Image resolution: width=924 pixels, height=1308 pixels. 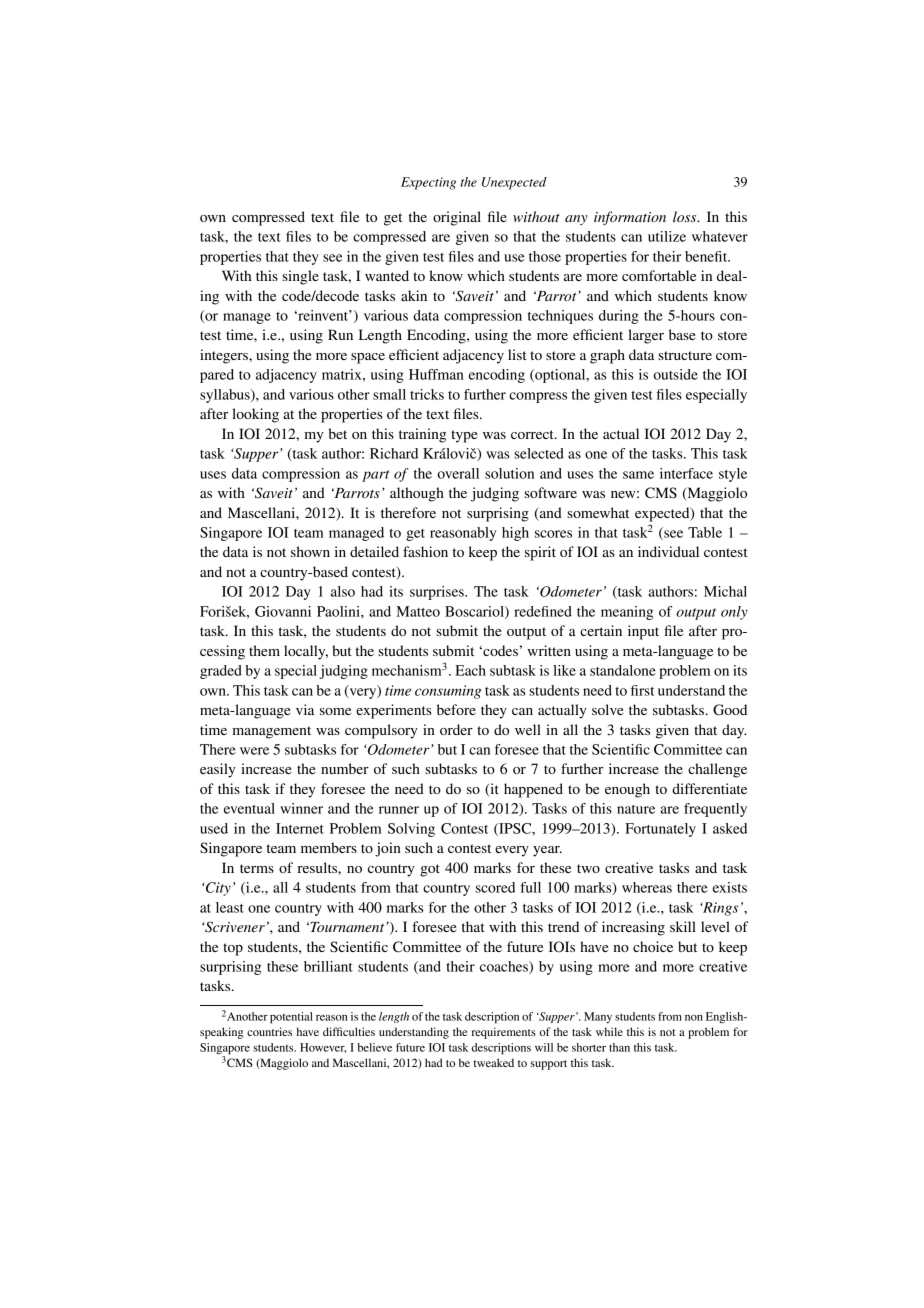 I want to click on before, so click(x=456, y=709).
